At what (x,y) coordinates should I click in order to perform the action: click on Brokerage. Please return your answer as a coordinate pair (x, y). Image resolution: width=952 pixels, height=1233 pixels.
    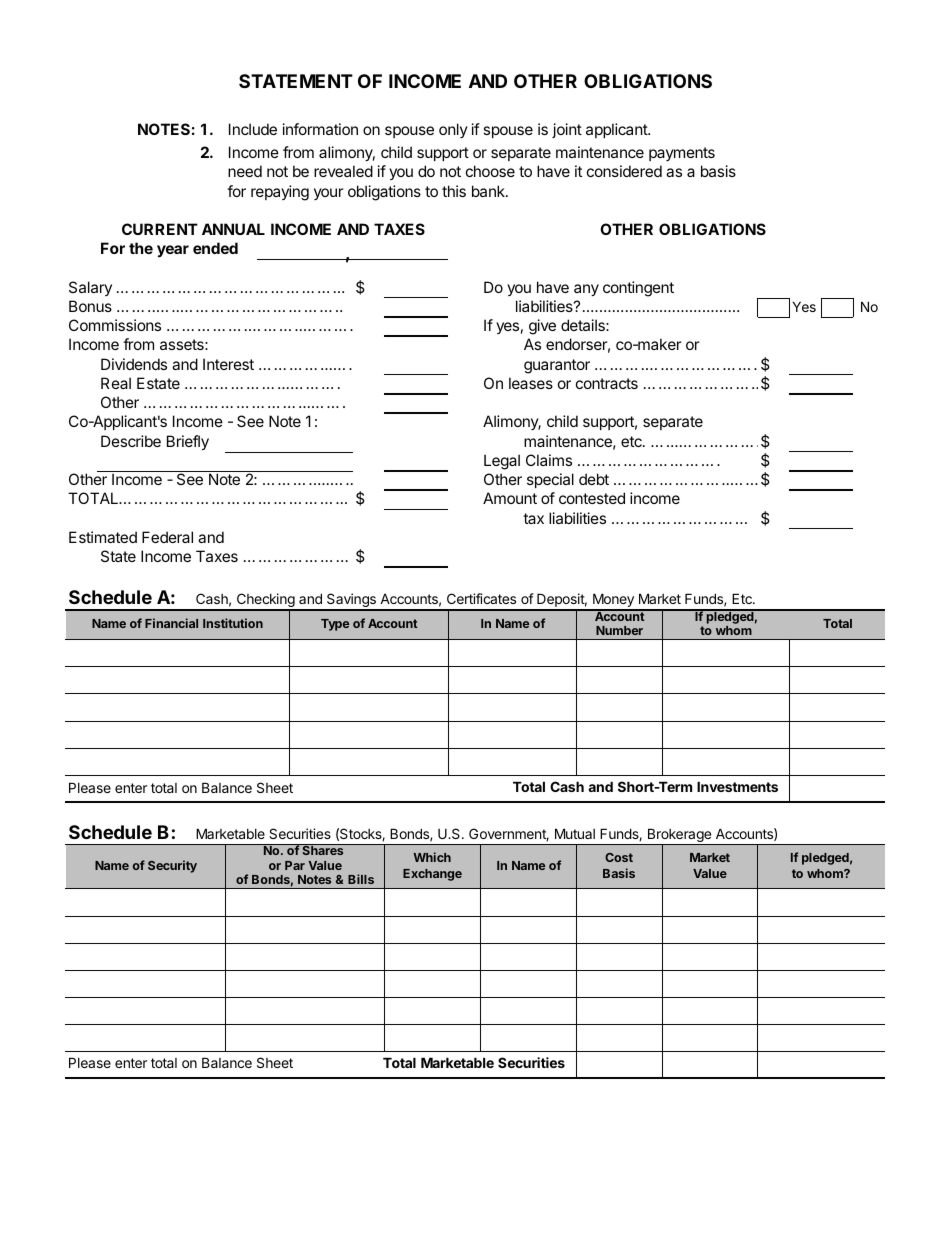
    Looking at the image, I should click on (679, 837).
